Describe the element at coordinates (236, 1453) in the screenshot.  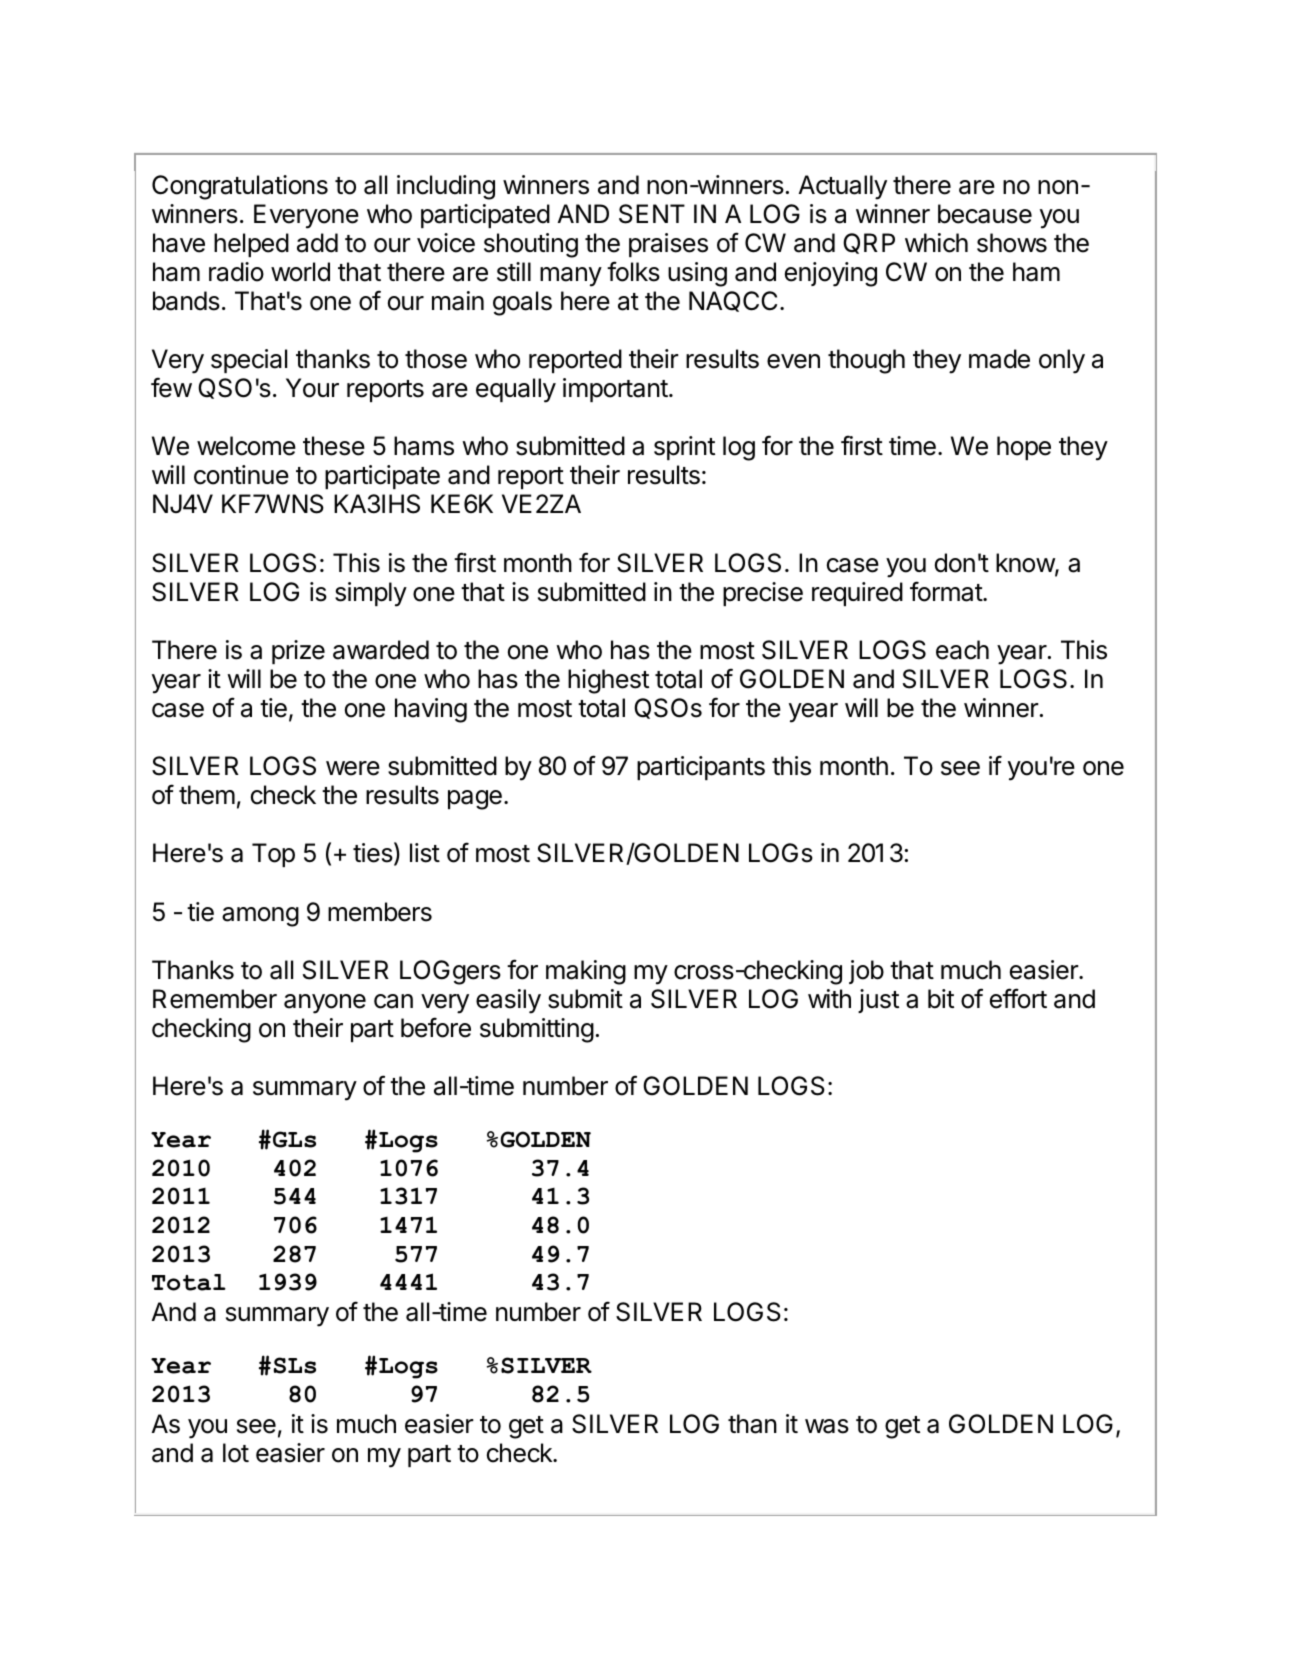
I see `lot` at that location.
